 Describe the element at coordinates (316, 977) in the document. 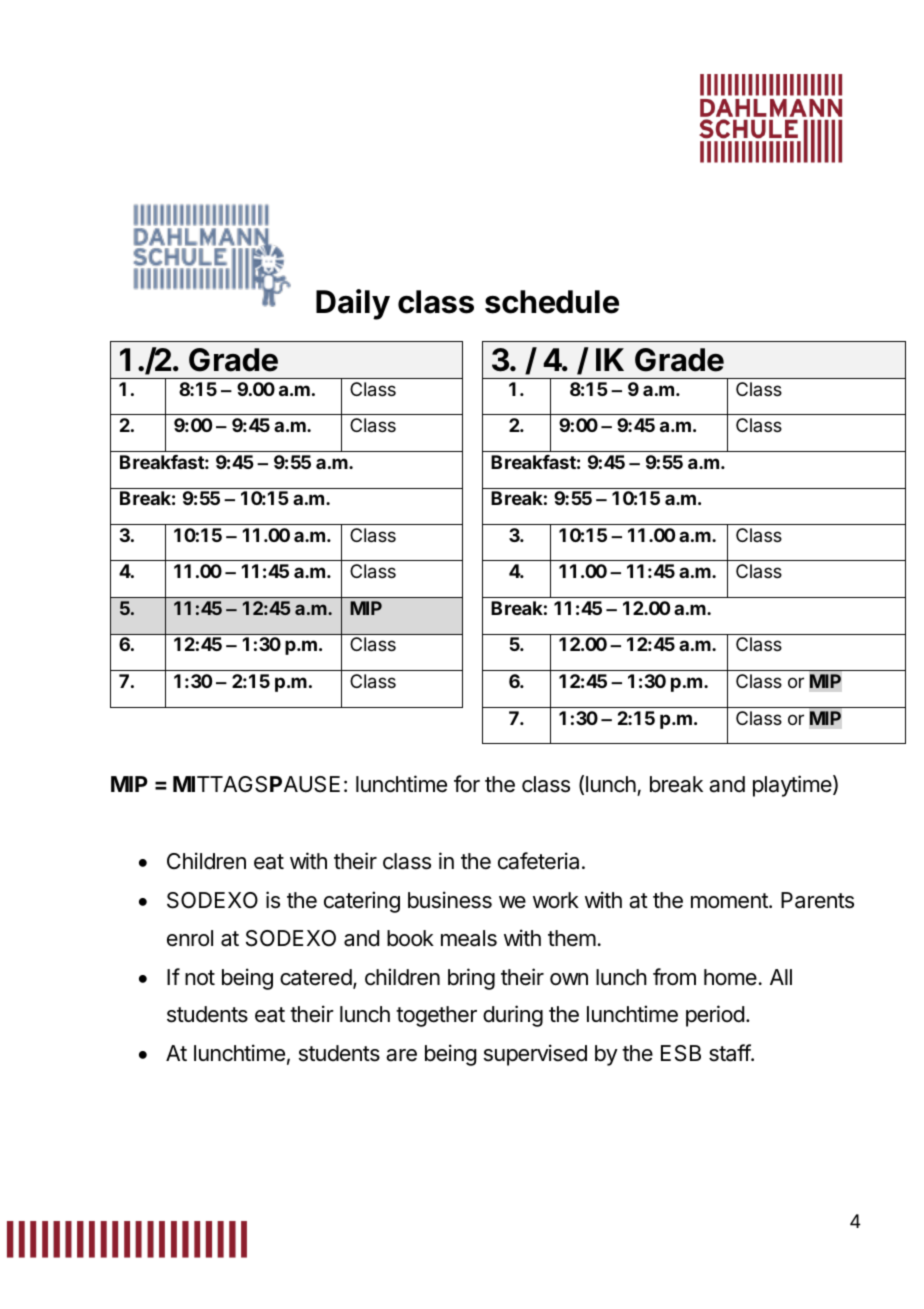

I see `catered` at that location.
